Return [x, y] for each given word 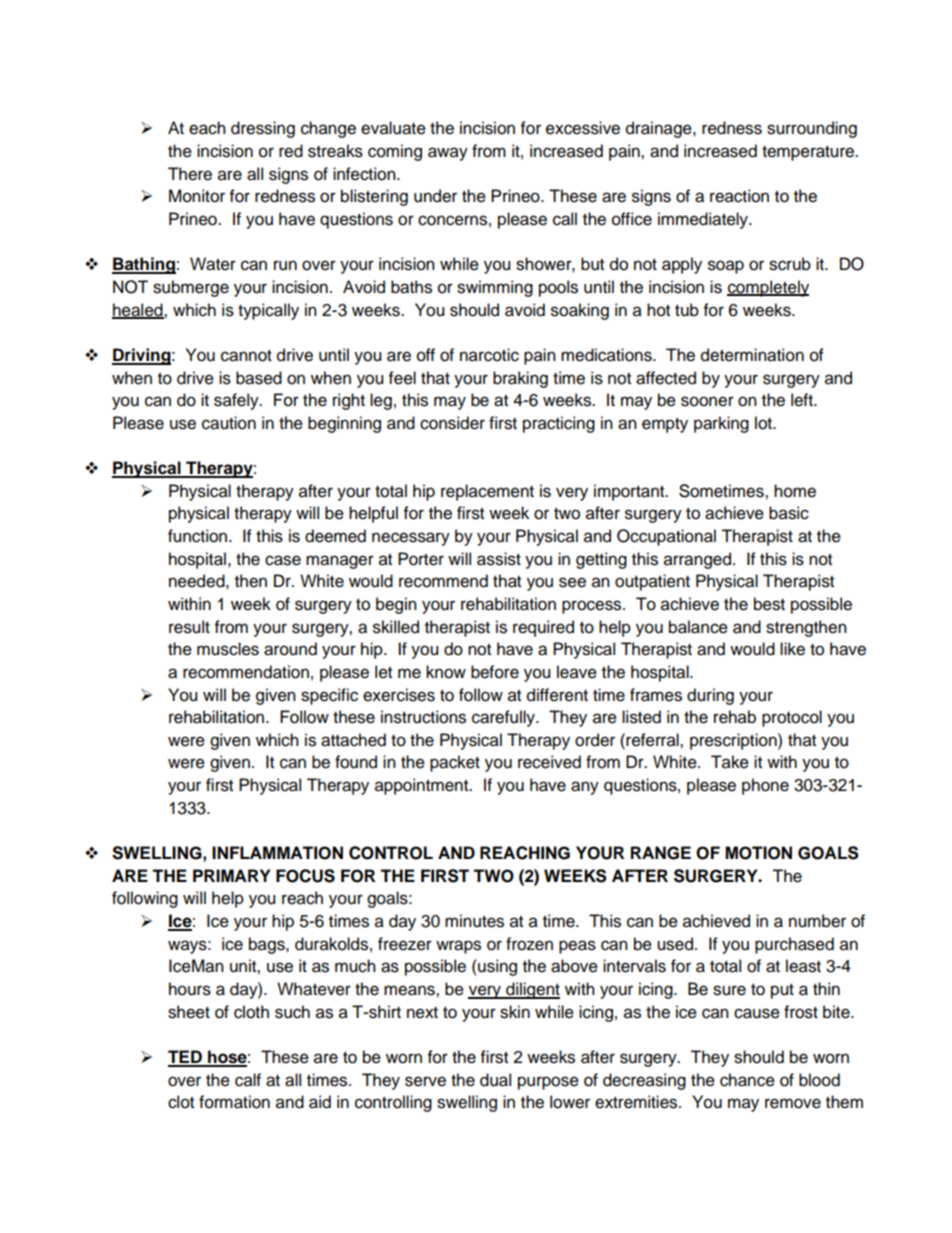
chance [747, 1080]
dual [495, 1080]
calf [248, 1080]
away [448, 154]
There [190, 174]
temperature [809, 153]
